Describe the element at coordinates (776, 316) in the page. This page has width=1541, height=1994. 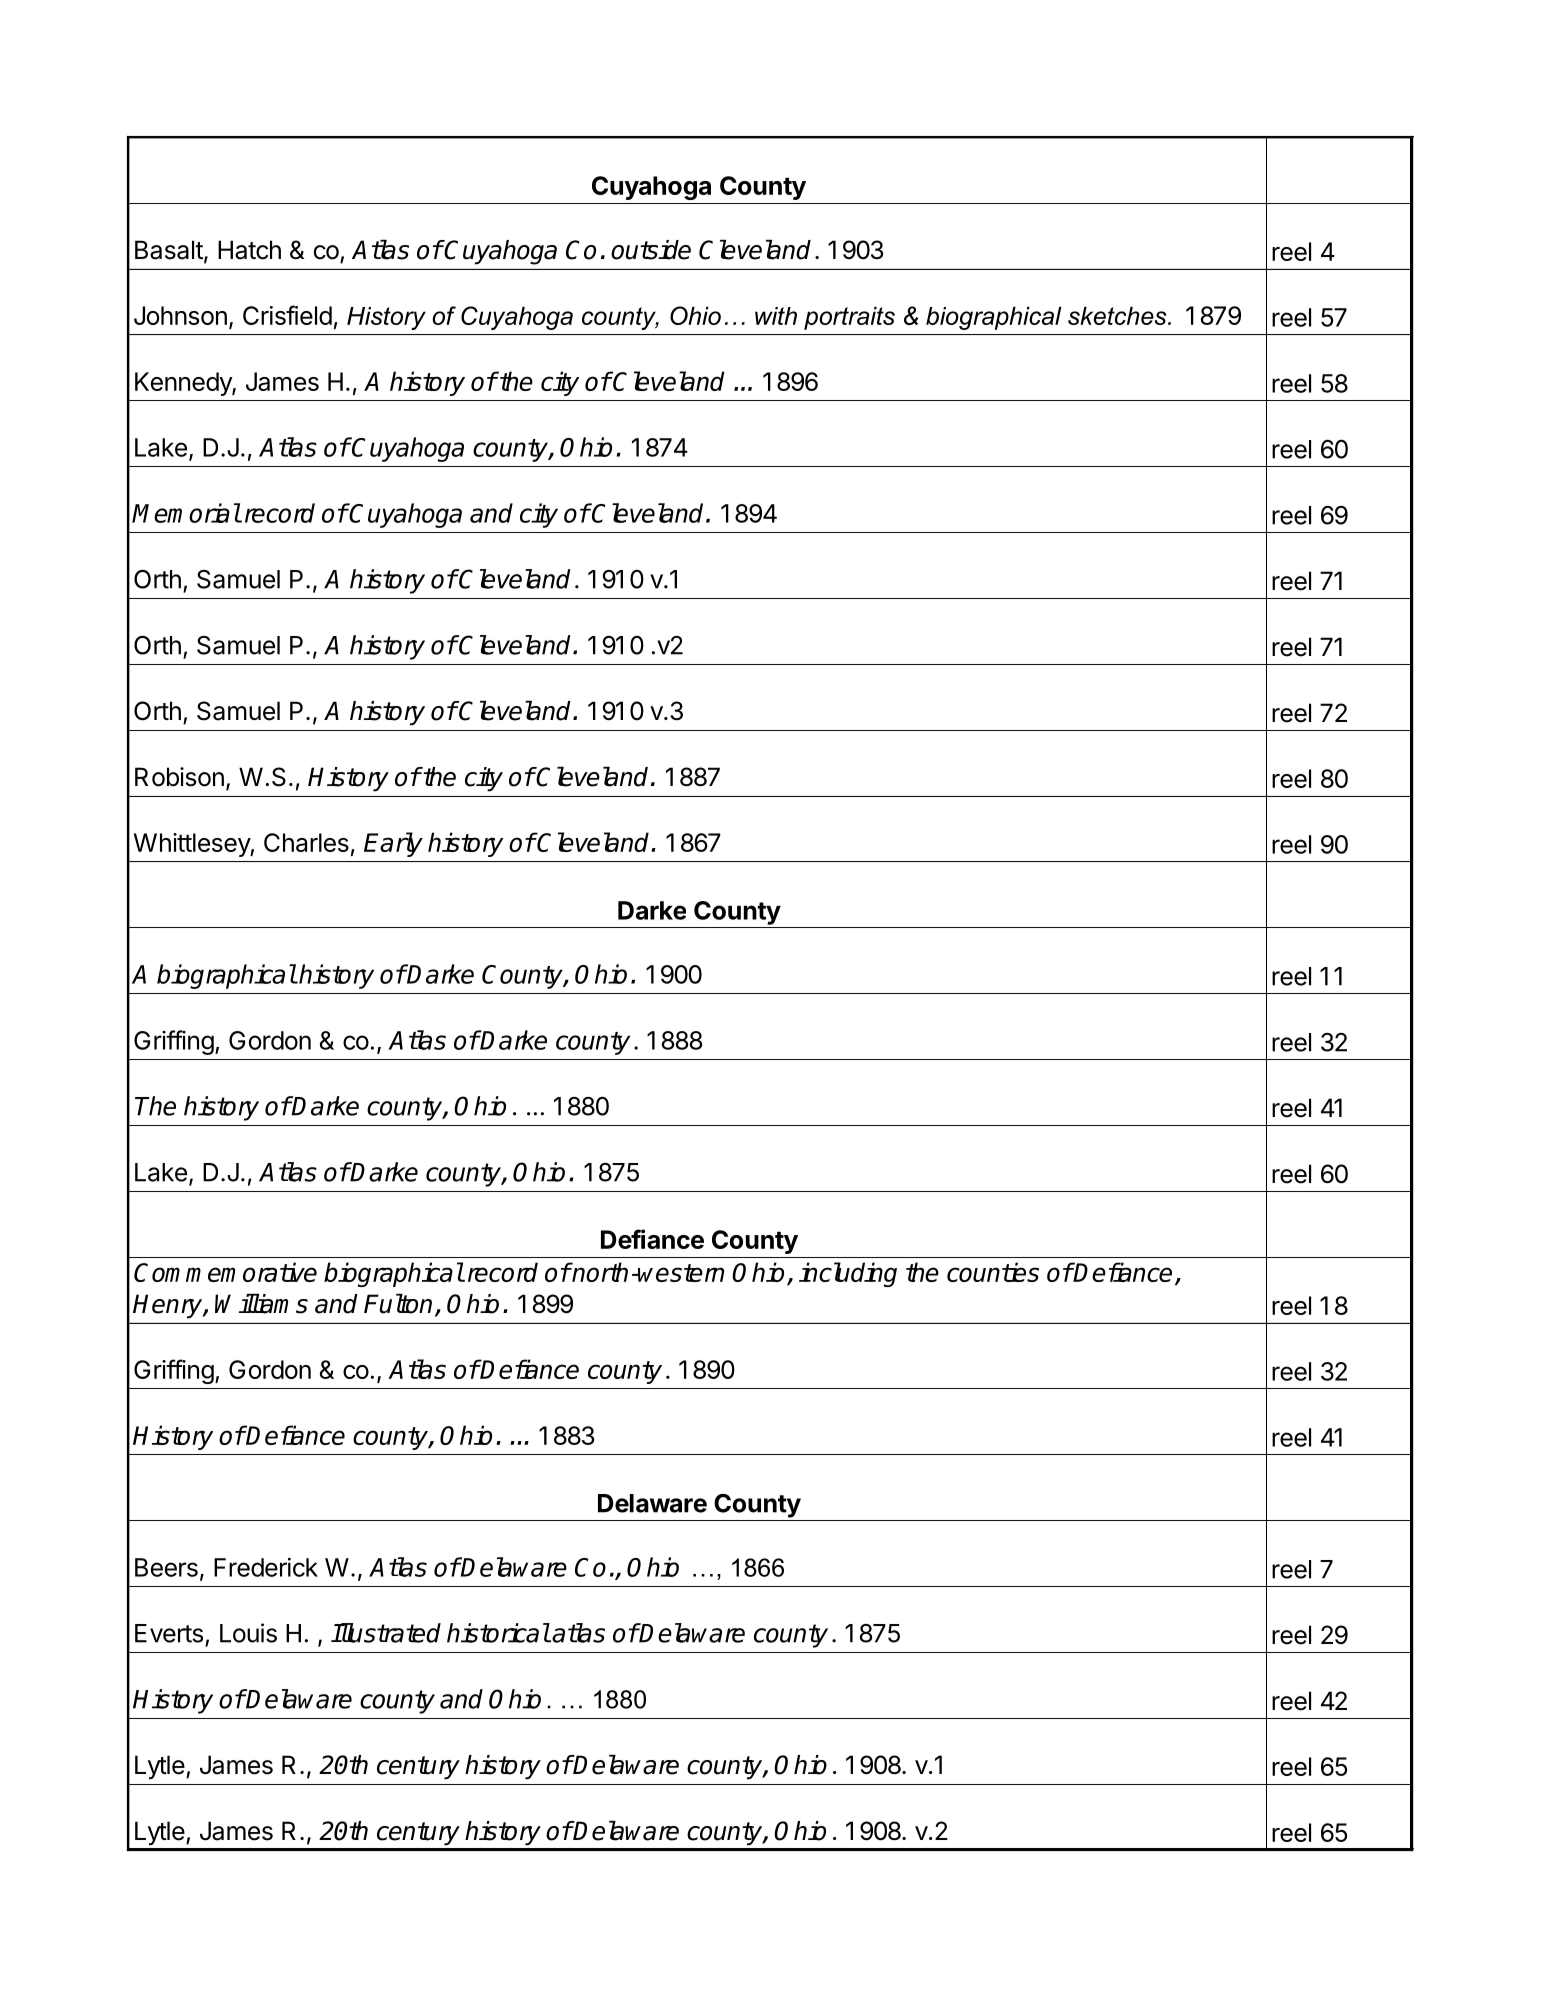
I see `with` at that location.
